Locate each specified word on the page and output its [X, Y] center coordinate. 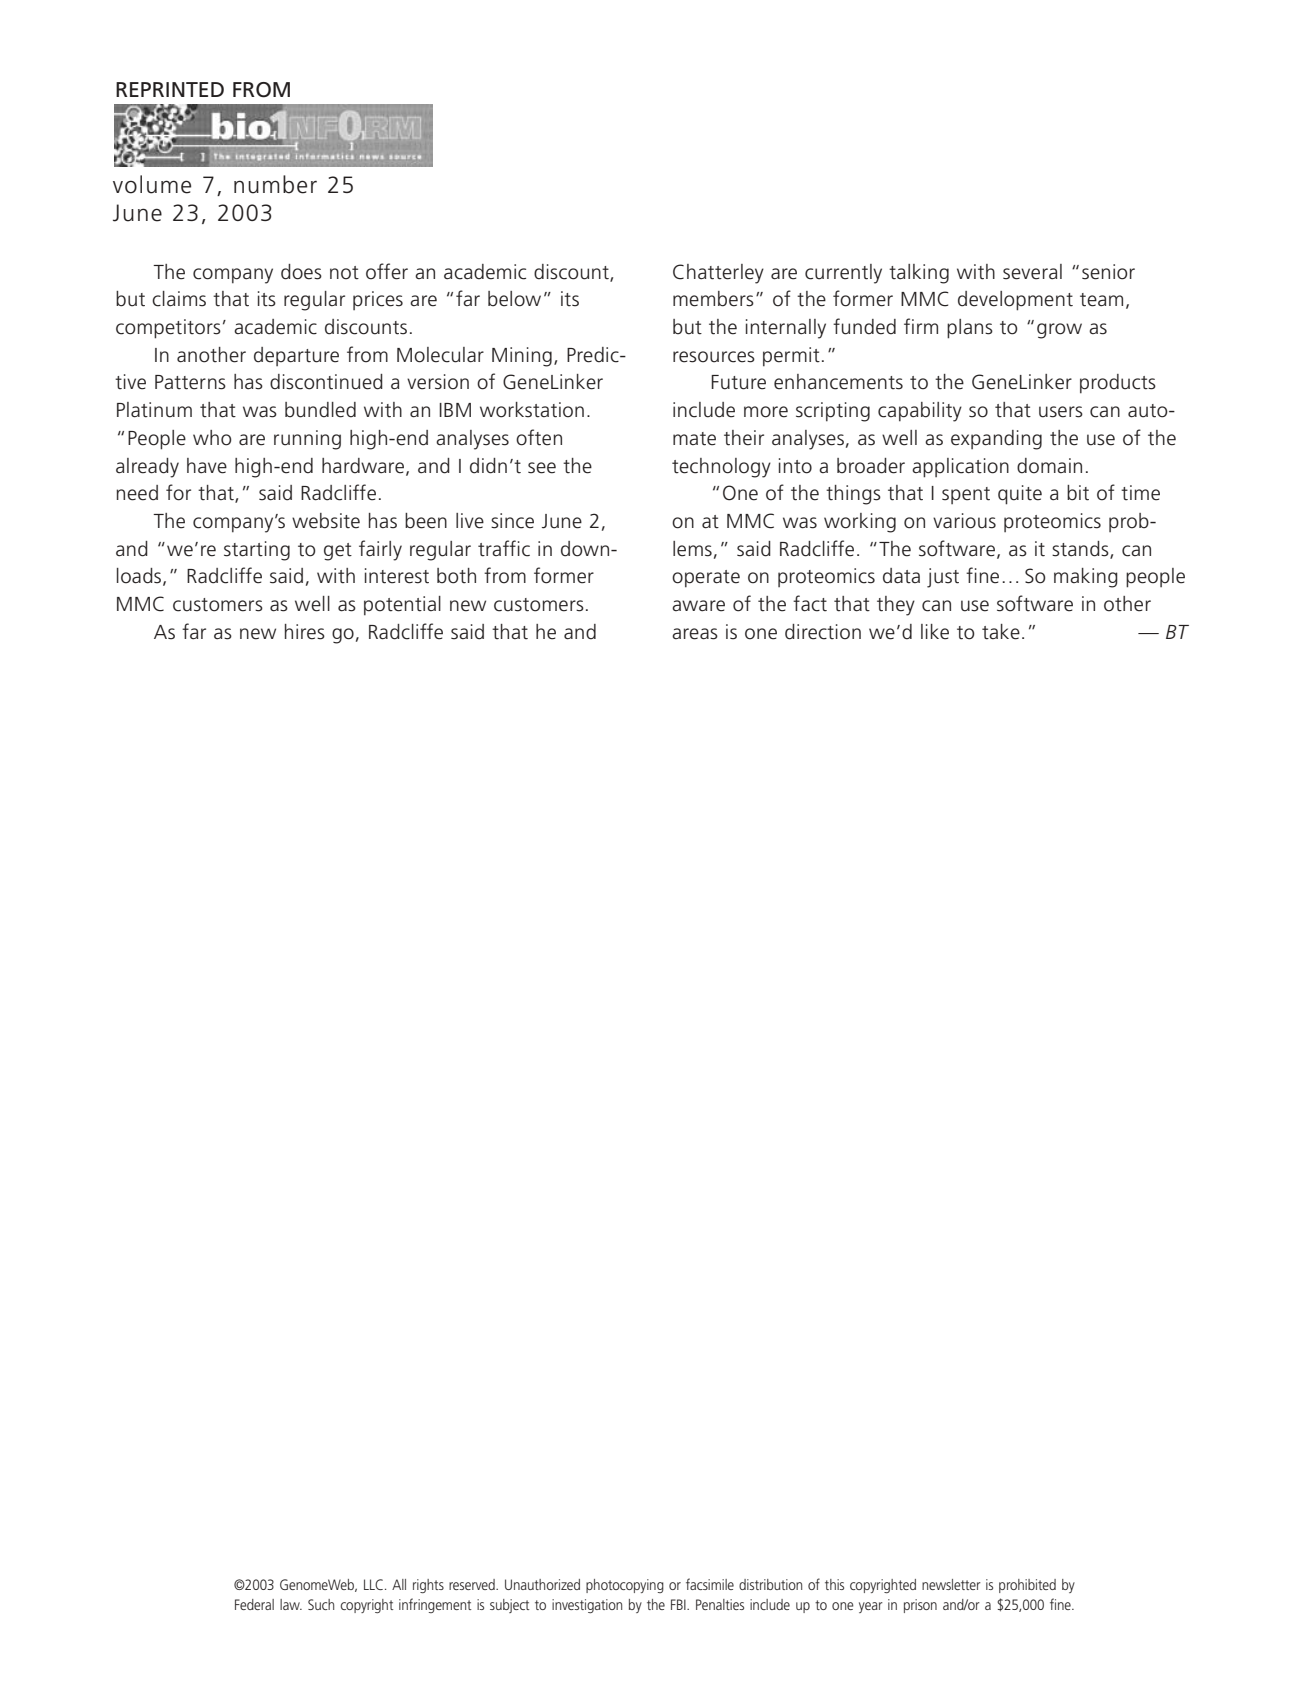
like [935, 632]
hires [305, 632]
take [1001, 632]
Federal [254, 1604]
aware [698, 606]
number [275, 184]
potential [402, 606]
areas [695, 634]
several [1032, 272]
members [713, 299]
